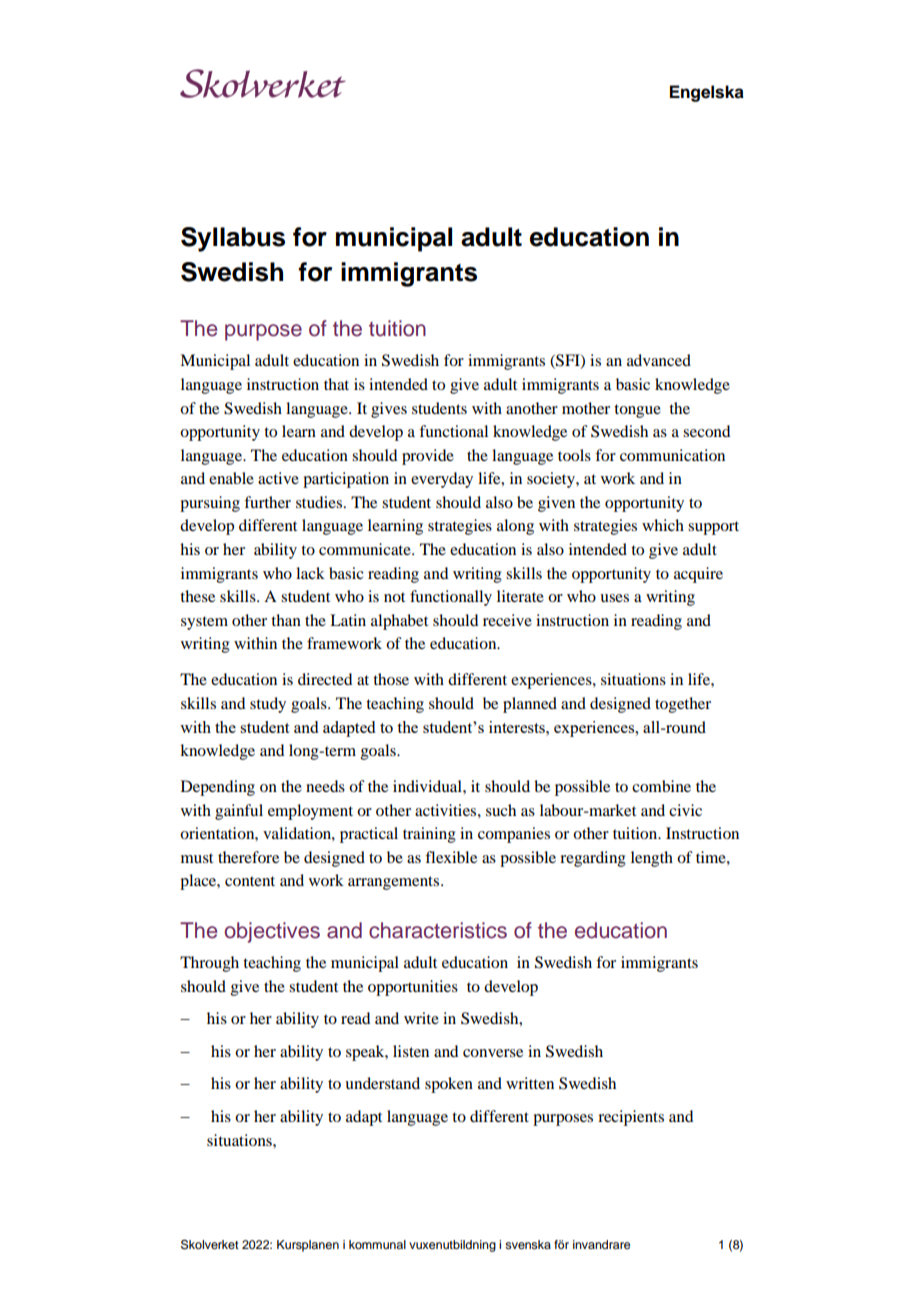 The height and width of the screenshot is (1308, 924). What do you see at coordinates (382, 1083) in the screenshot?
I see `understand` at bounding box center [382, 1083].
